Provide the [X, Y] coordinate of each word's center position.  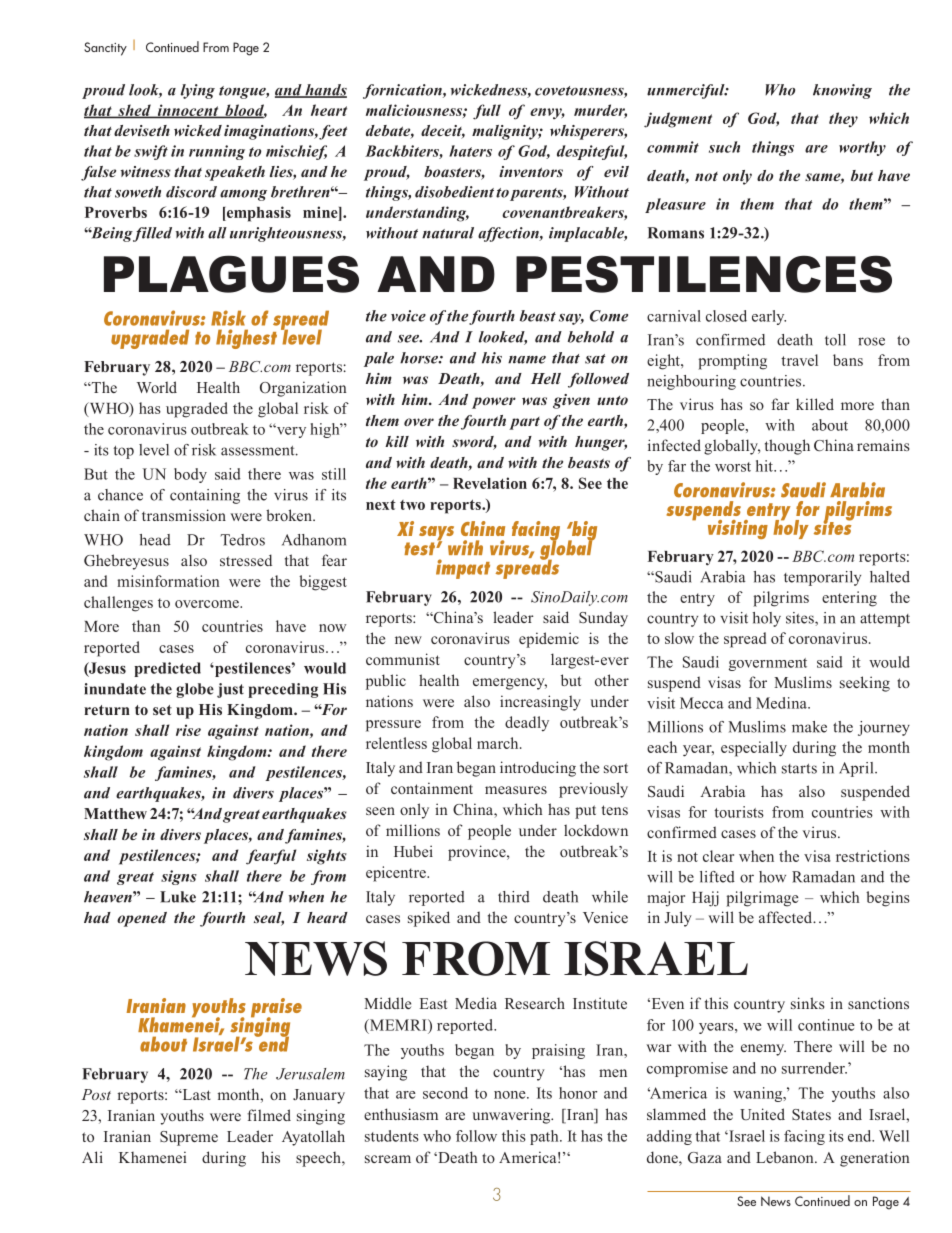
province [478, 853]
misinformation [168, 581]
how [772, 877]
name [527, 360]
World [157, 387]
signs [179, 877]
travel [799, 360]
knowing [842, 91]
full [487, 112]
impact [463, 569]
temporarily [822, 578]
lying [198, 91]
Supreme [189, 1138]
